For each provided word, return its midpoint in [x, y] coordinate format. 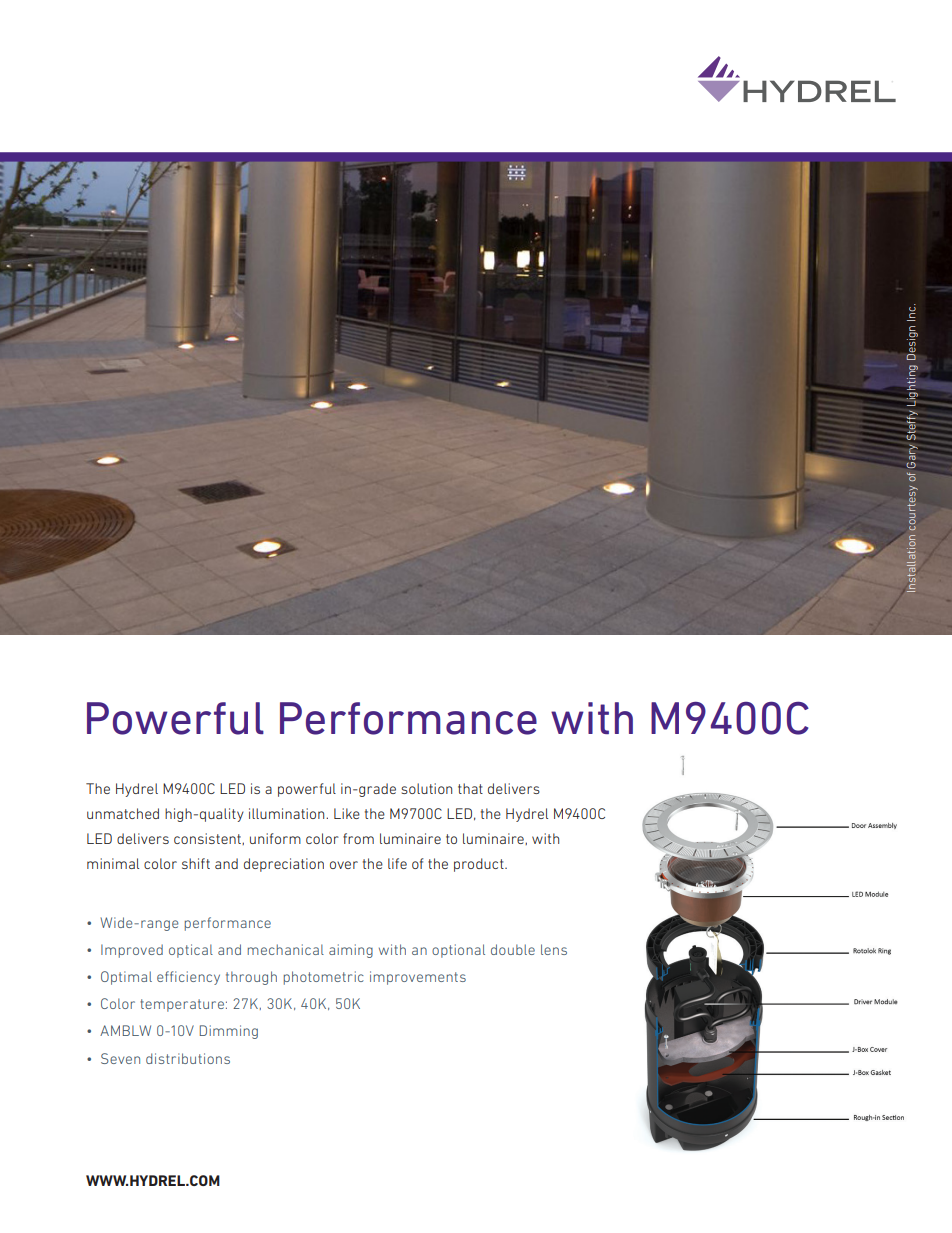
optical [191, 951]
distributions [188, 1058]
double [513, 949]
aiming [351, 951]
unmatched [123, 813]
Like [347, 813]
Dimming [229, 1032]
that [470, 788]
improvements [418, 978]
